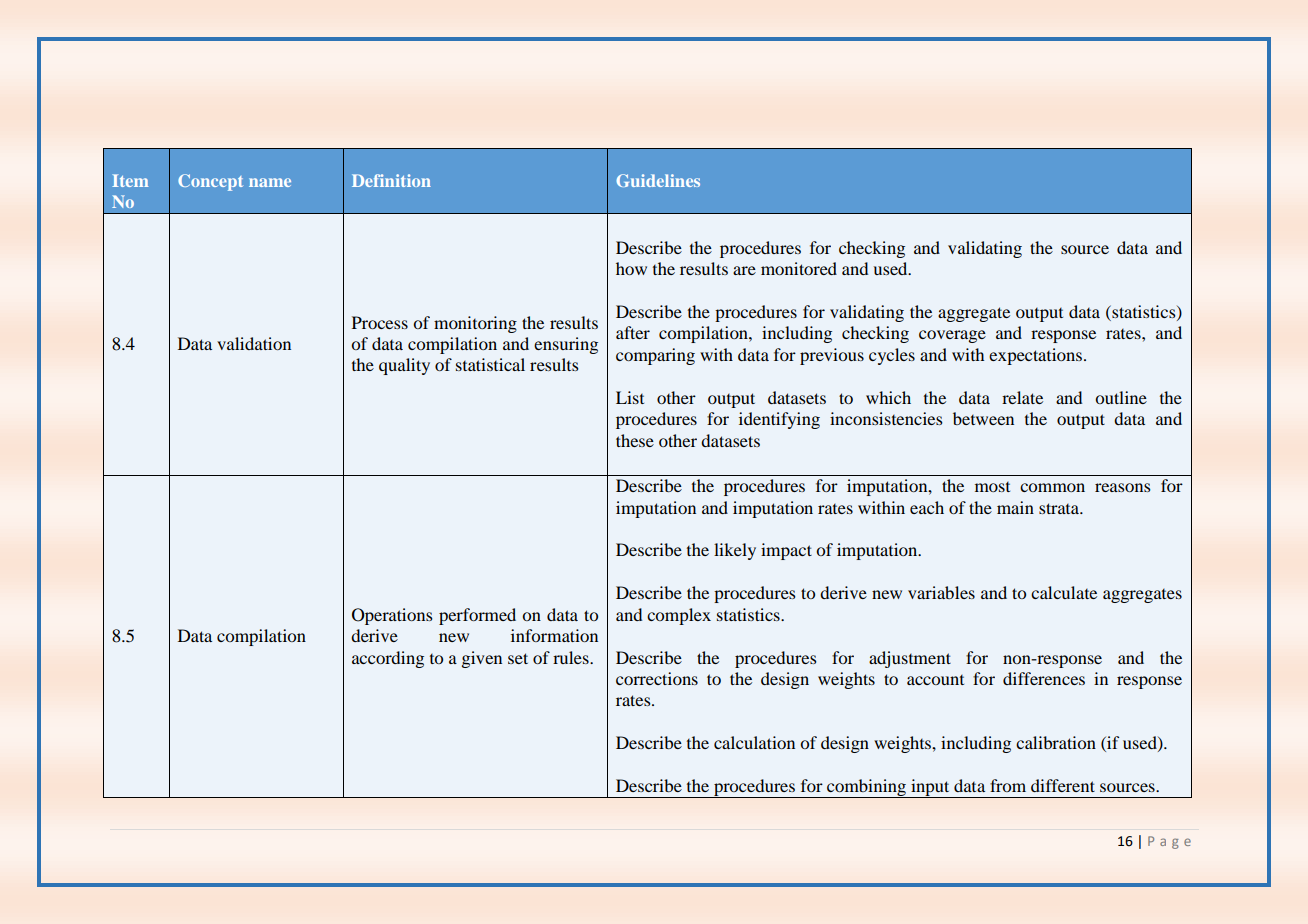 This screenshot has width=1308, height=924. Describe the element at coordinates (388, 659) in the screenshot. I see `according` at that location.
